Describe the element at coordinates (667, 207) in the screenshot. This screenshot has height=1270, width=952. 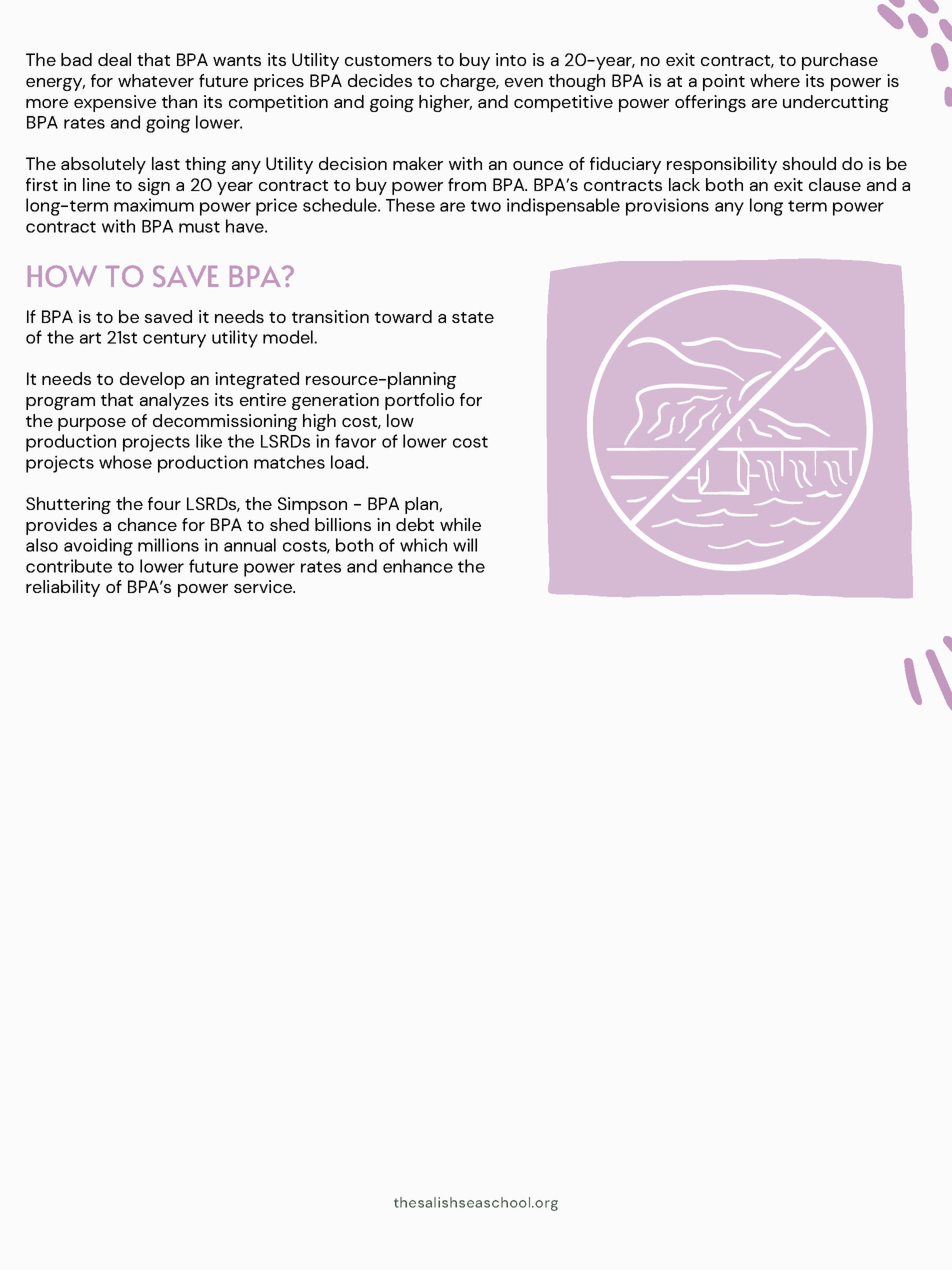
I see `provisions` at that location.
